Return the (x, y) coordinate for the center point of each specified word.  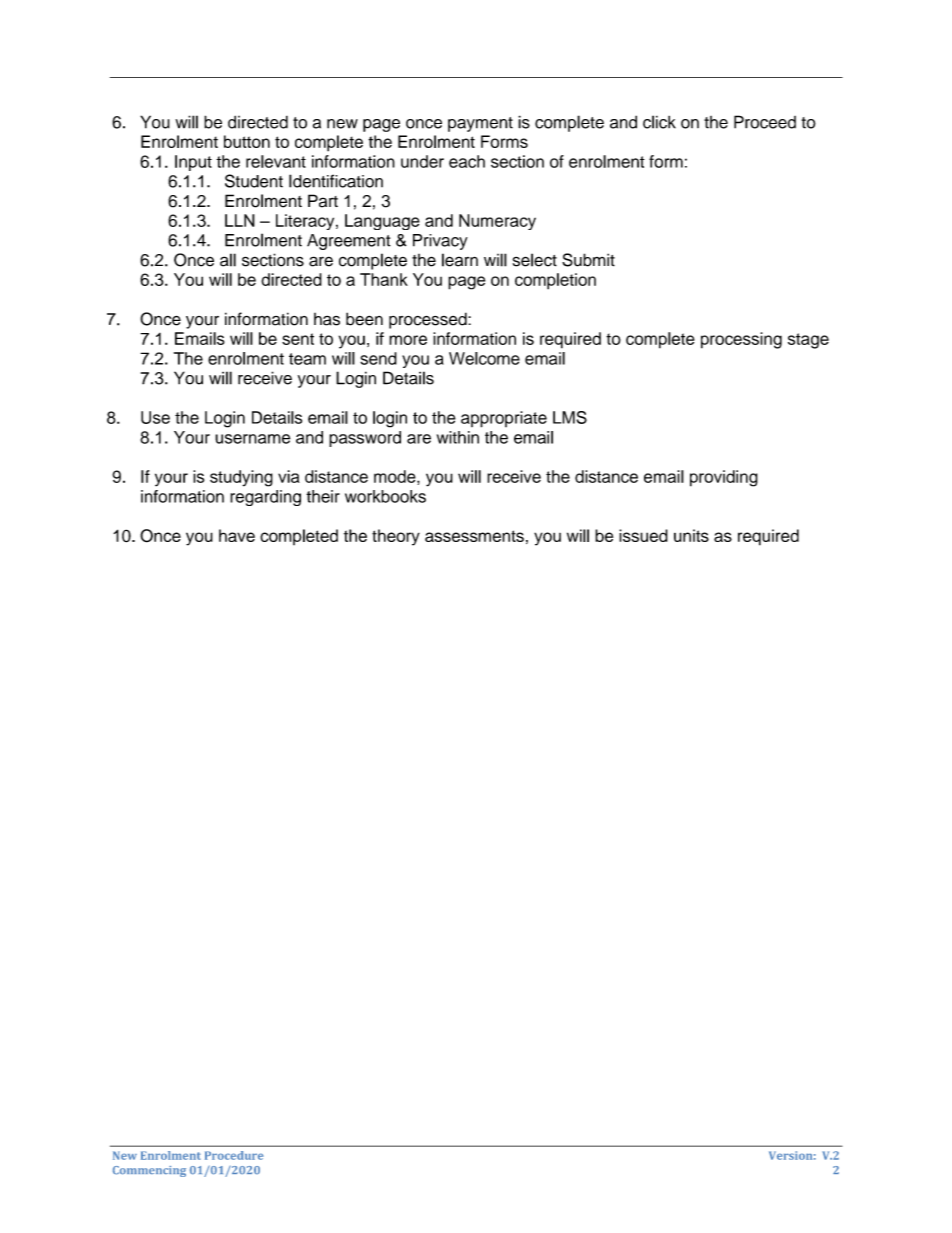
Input (193, 163)
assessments (474, 536)
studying (241, 478)
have (237, 535)
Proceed (765, 122)
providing (724, 478)
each (467, 161)
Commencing (149, 1171)
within (458, 437)
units (691, 535)
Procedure (234, 1155)
